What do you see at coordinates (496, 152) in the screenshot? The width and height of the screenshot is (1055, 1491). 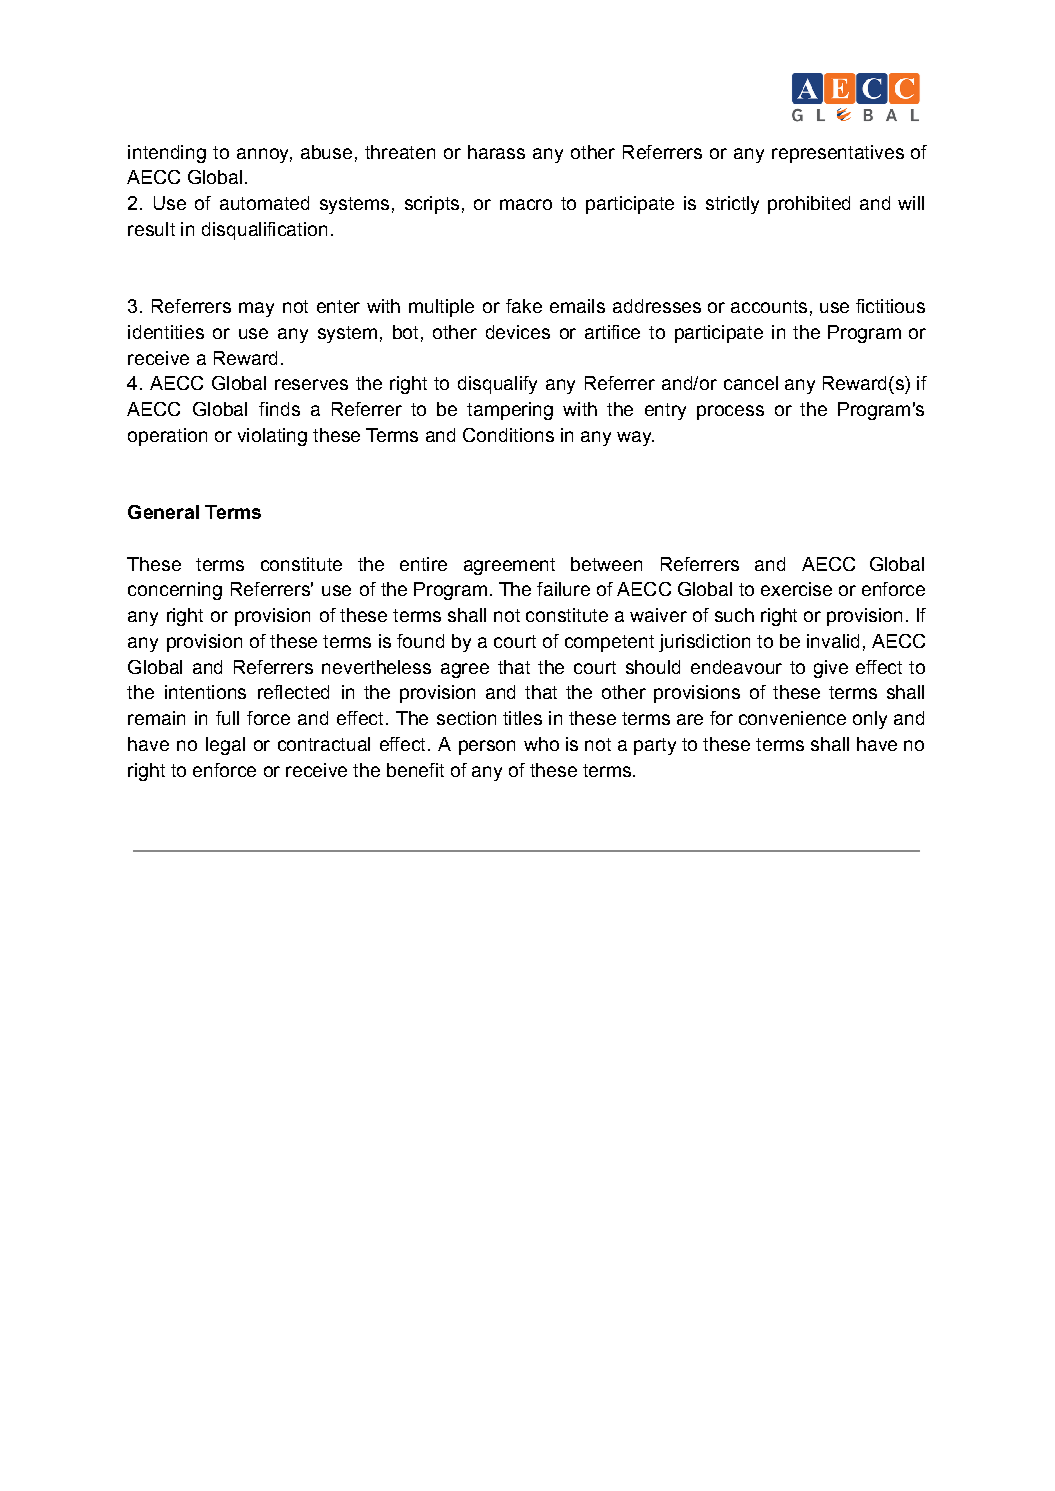 I see `harass` at bounding box center [496, 152].
